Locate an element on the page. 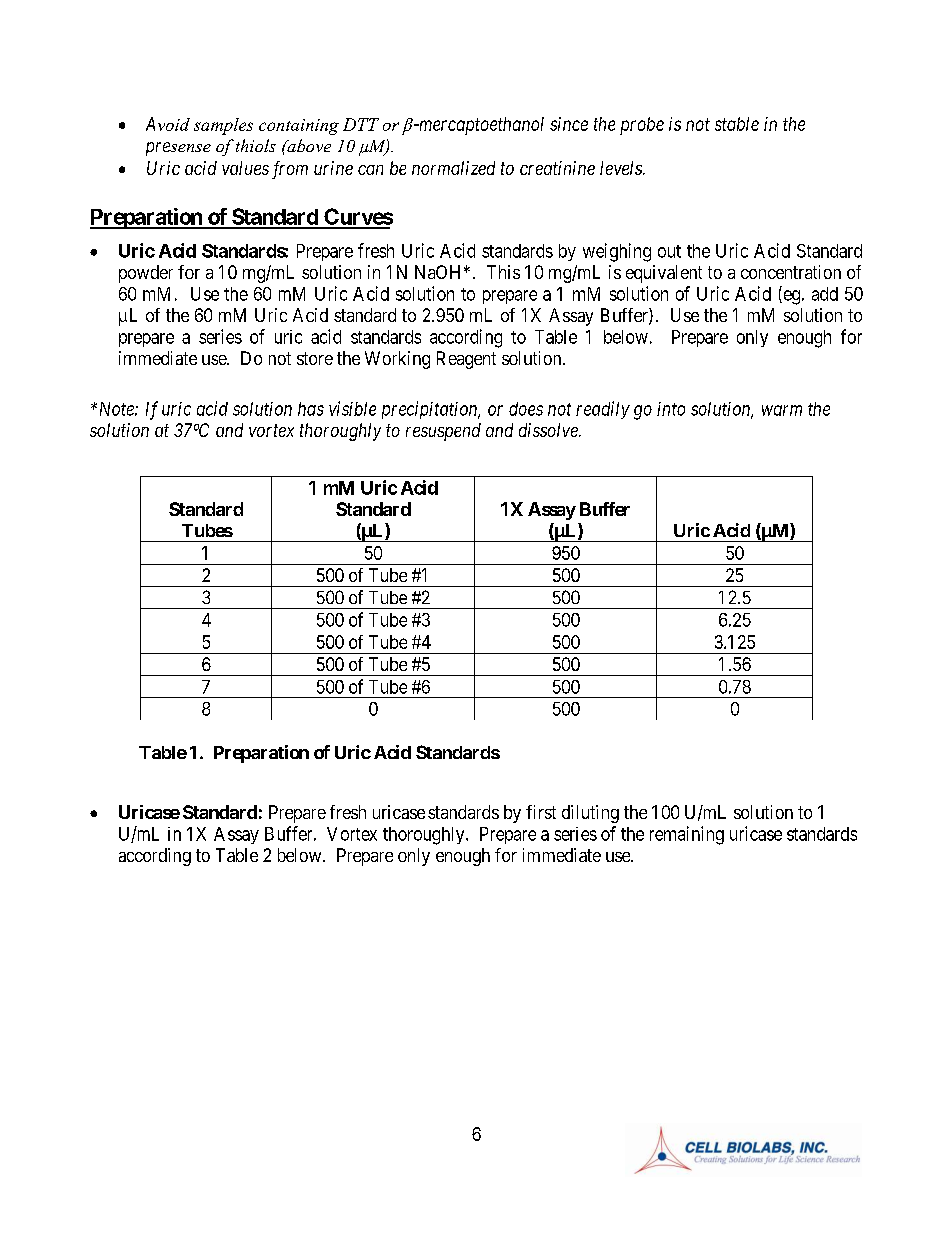 The image size is (952, 1233). dissolve is located at coordinates (549, 430).
